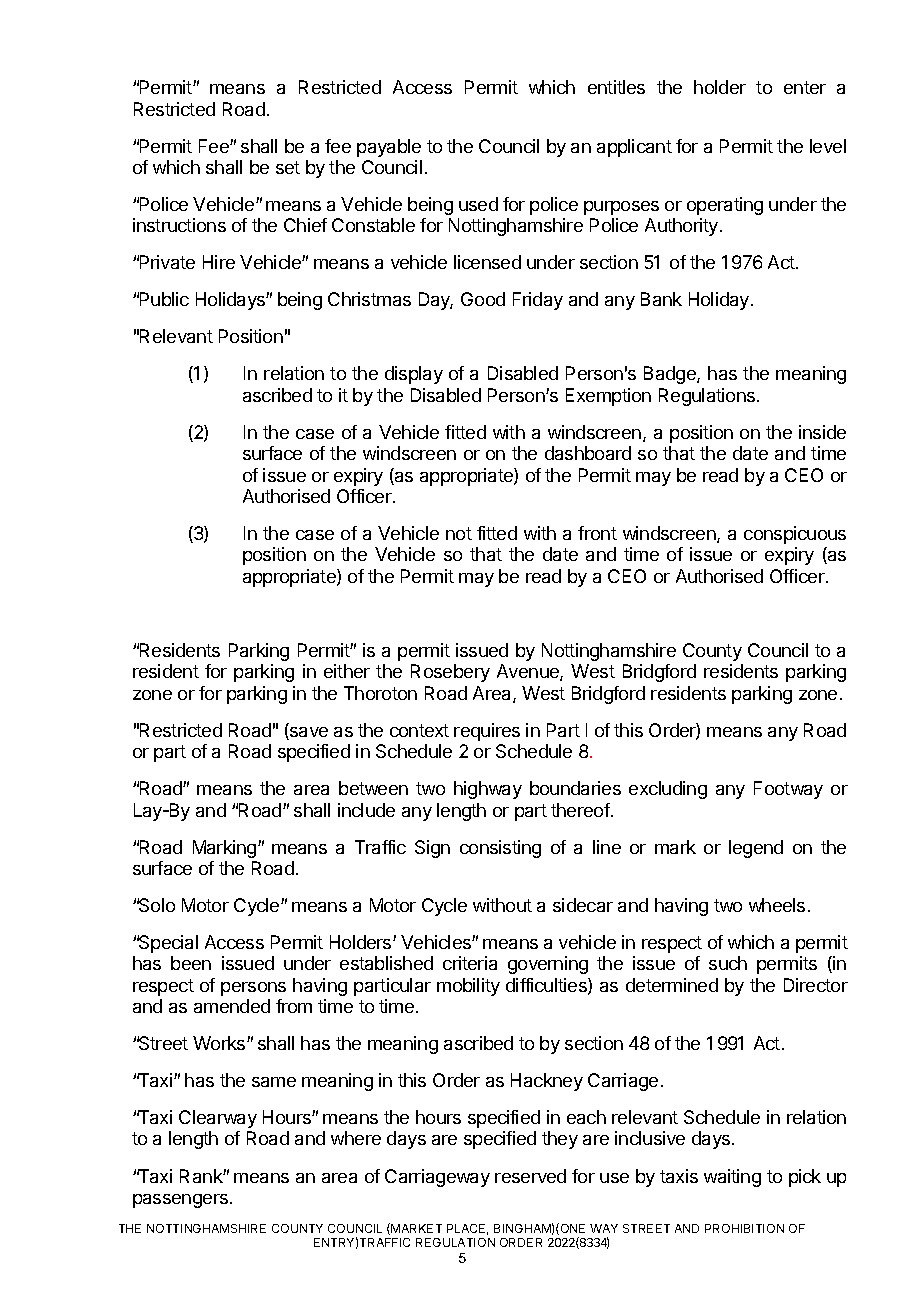 Image resolution: width=924 pixels, height=1308 pixels. Describe the element at coordinates (671, 375) in the screenshot. I see `Badge` at that location.
